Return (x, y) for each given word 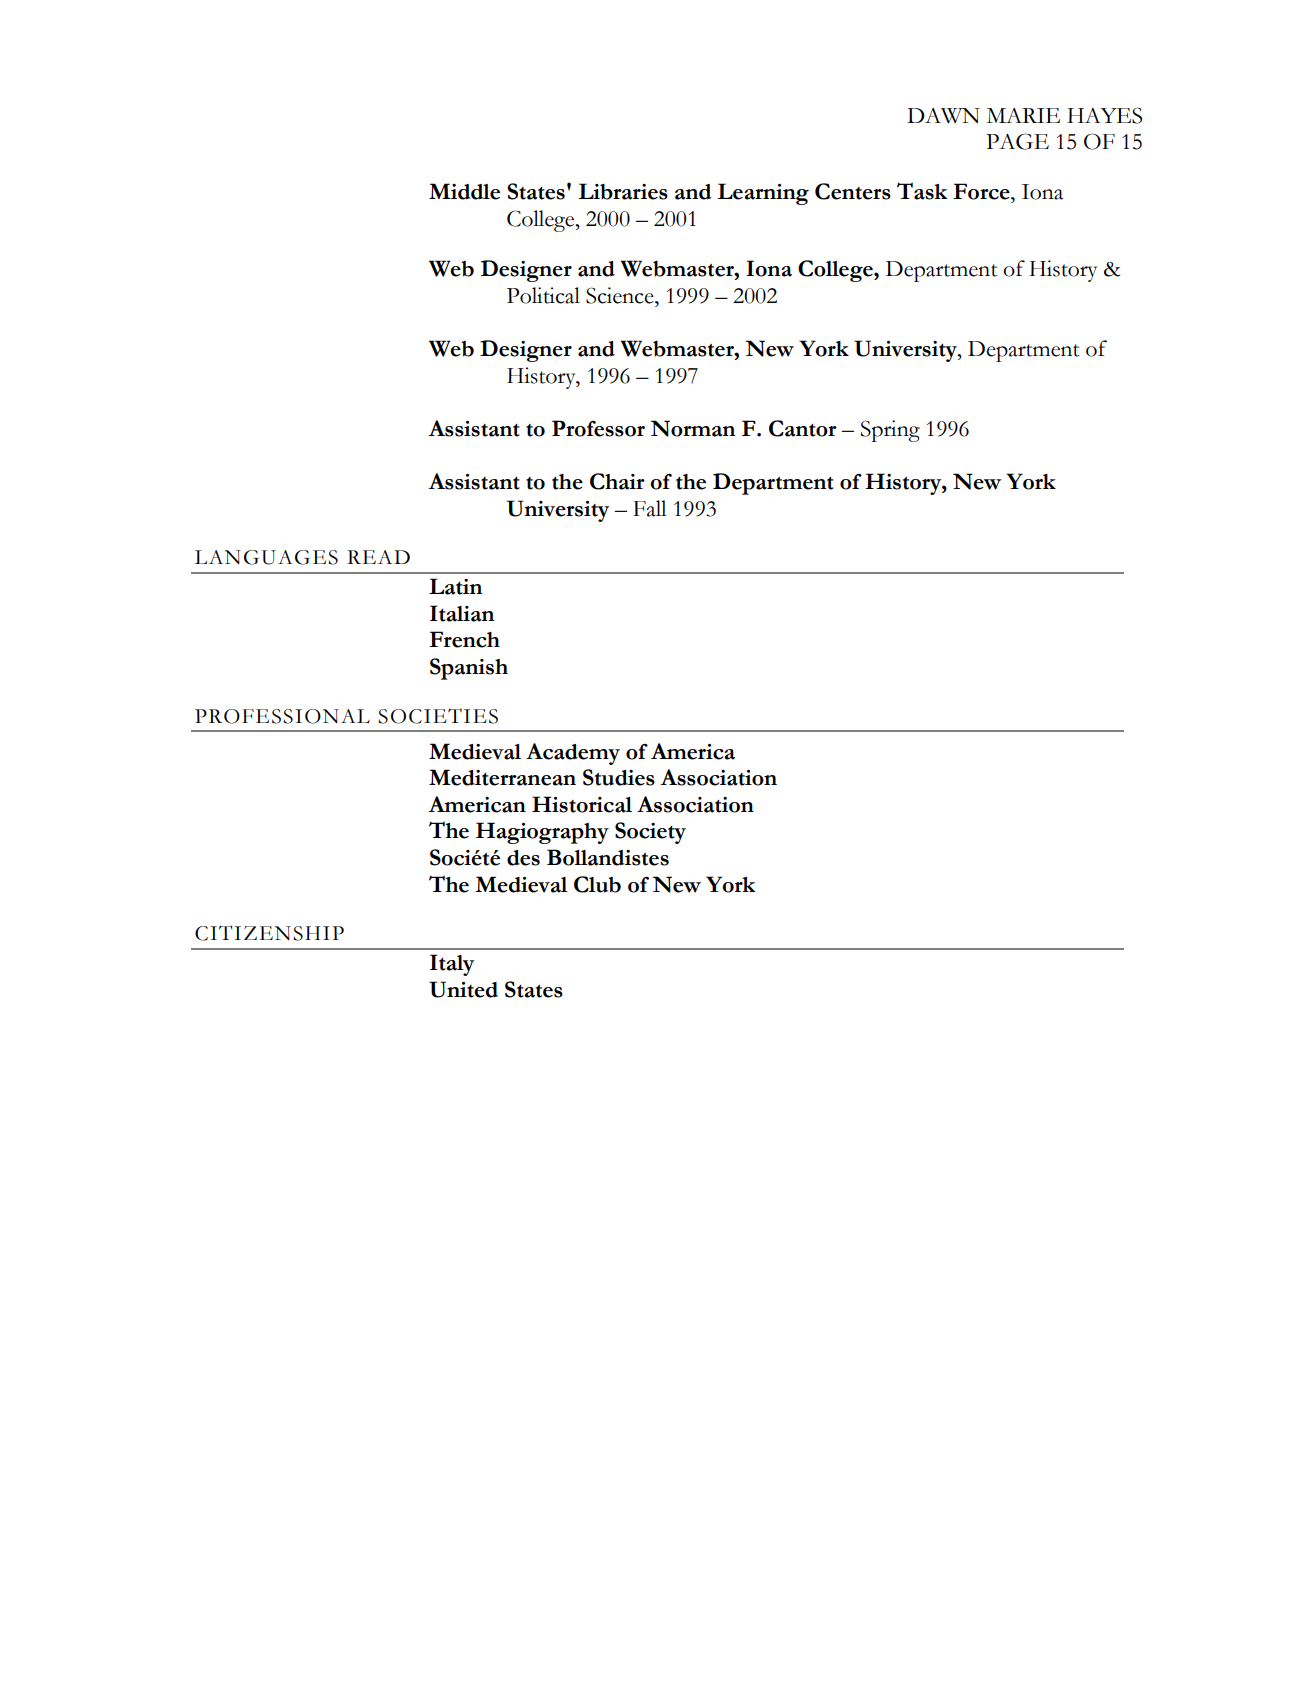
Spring (890, 431)
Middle (464, 191)
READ (378, 557)
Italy (452, 965)
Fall (649, 508)
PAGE (1017, 141)
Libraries (623, 191)
